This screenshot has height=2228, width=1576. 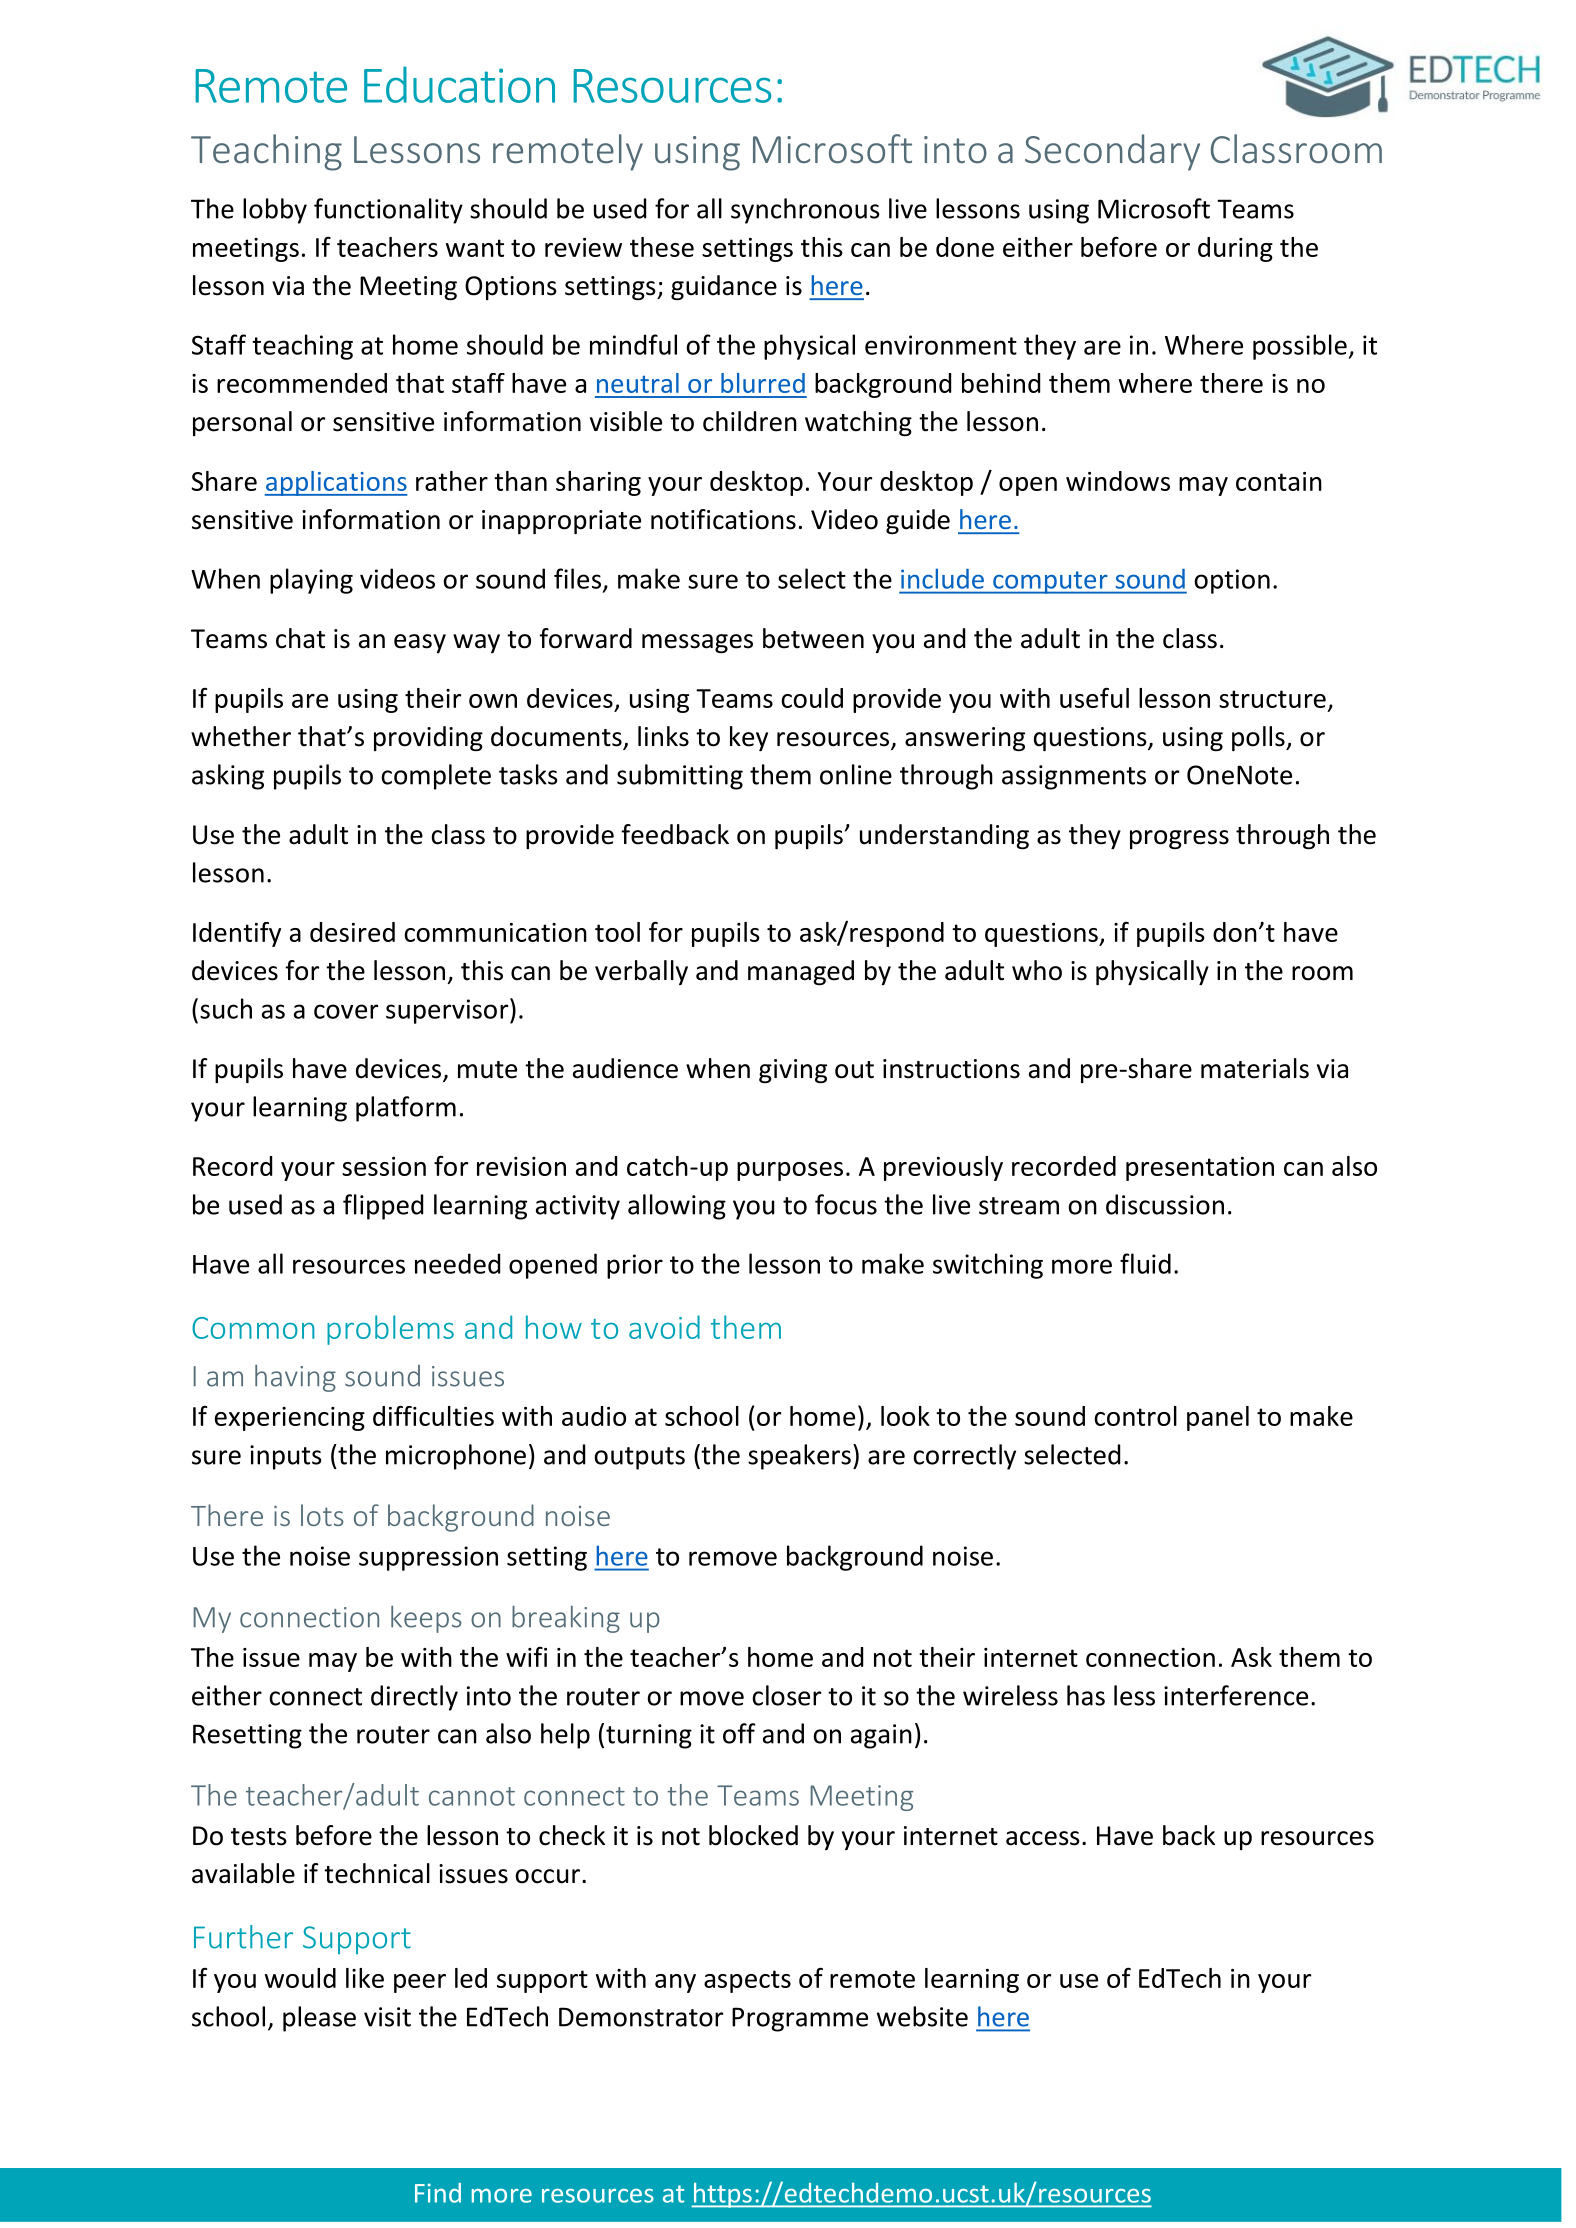 What do you see at coordinates (1112, 152) in the screenshot?
I see `Secondary` at bounding box center [1112, 152].
